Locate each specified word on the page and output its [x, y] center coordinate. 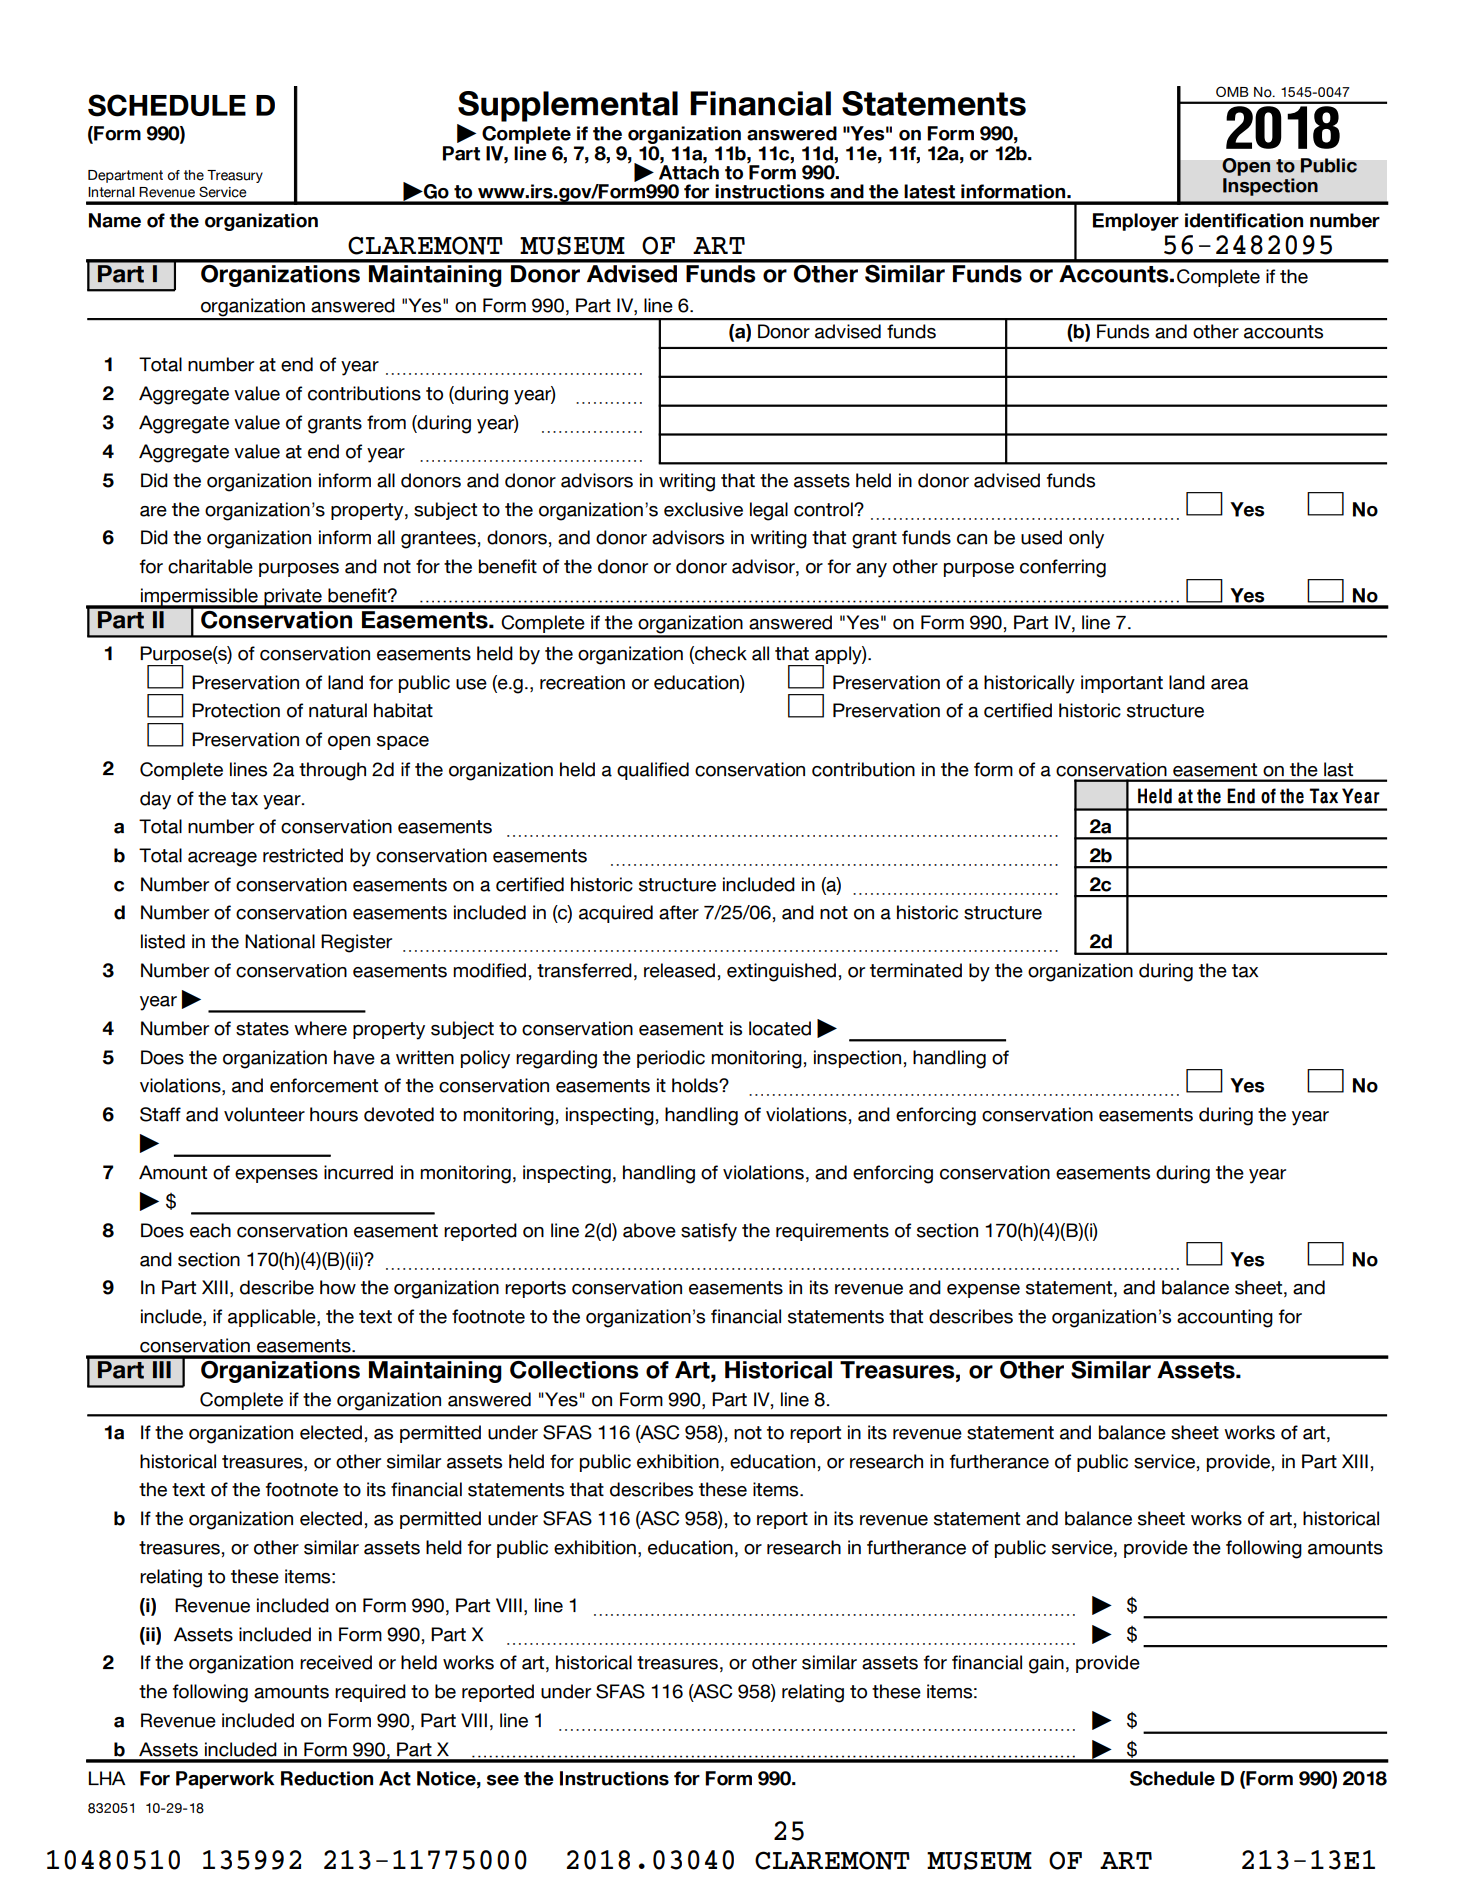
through [332, 771]
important [1122, 684]
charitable [210, 566]
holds [696, 1085]
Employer [1136, 222]
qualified [653, 771]
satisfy [709, 1232]
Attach [689, 172]
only [1086, 539]
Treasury [235, 176]
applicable [273, 1318]
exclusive [703, 509]
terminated [916, 970]
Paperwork [225, 1780]
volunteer [264, 1114]
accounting [1225, 1318]
